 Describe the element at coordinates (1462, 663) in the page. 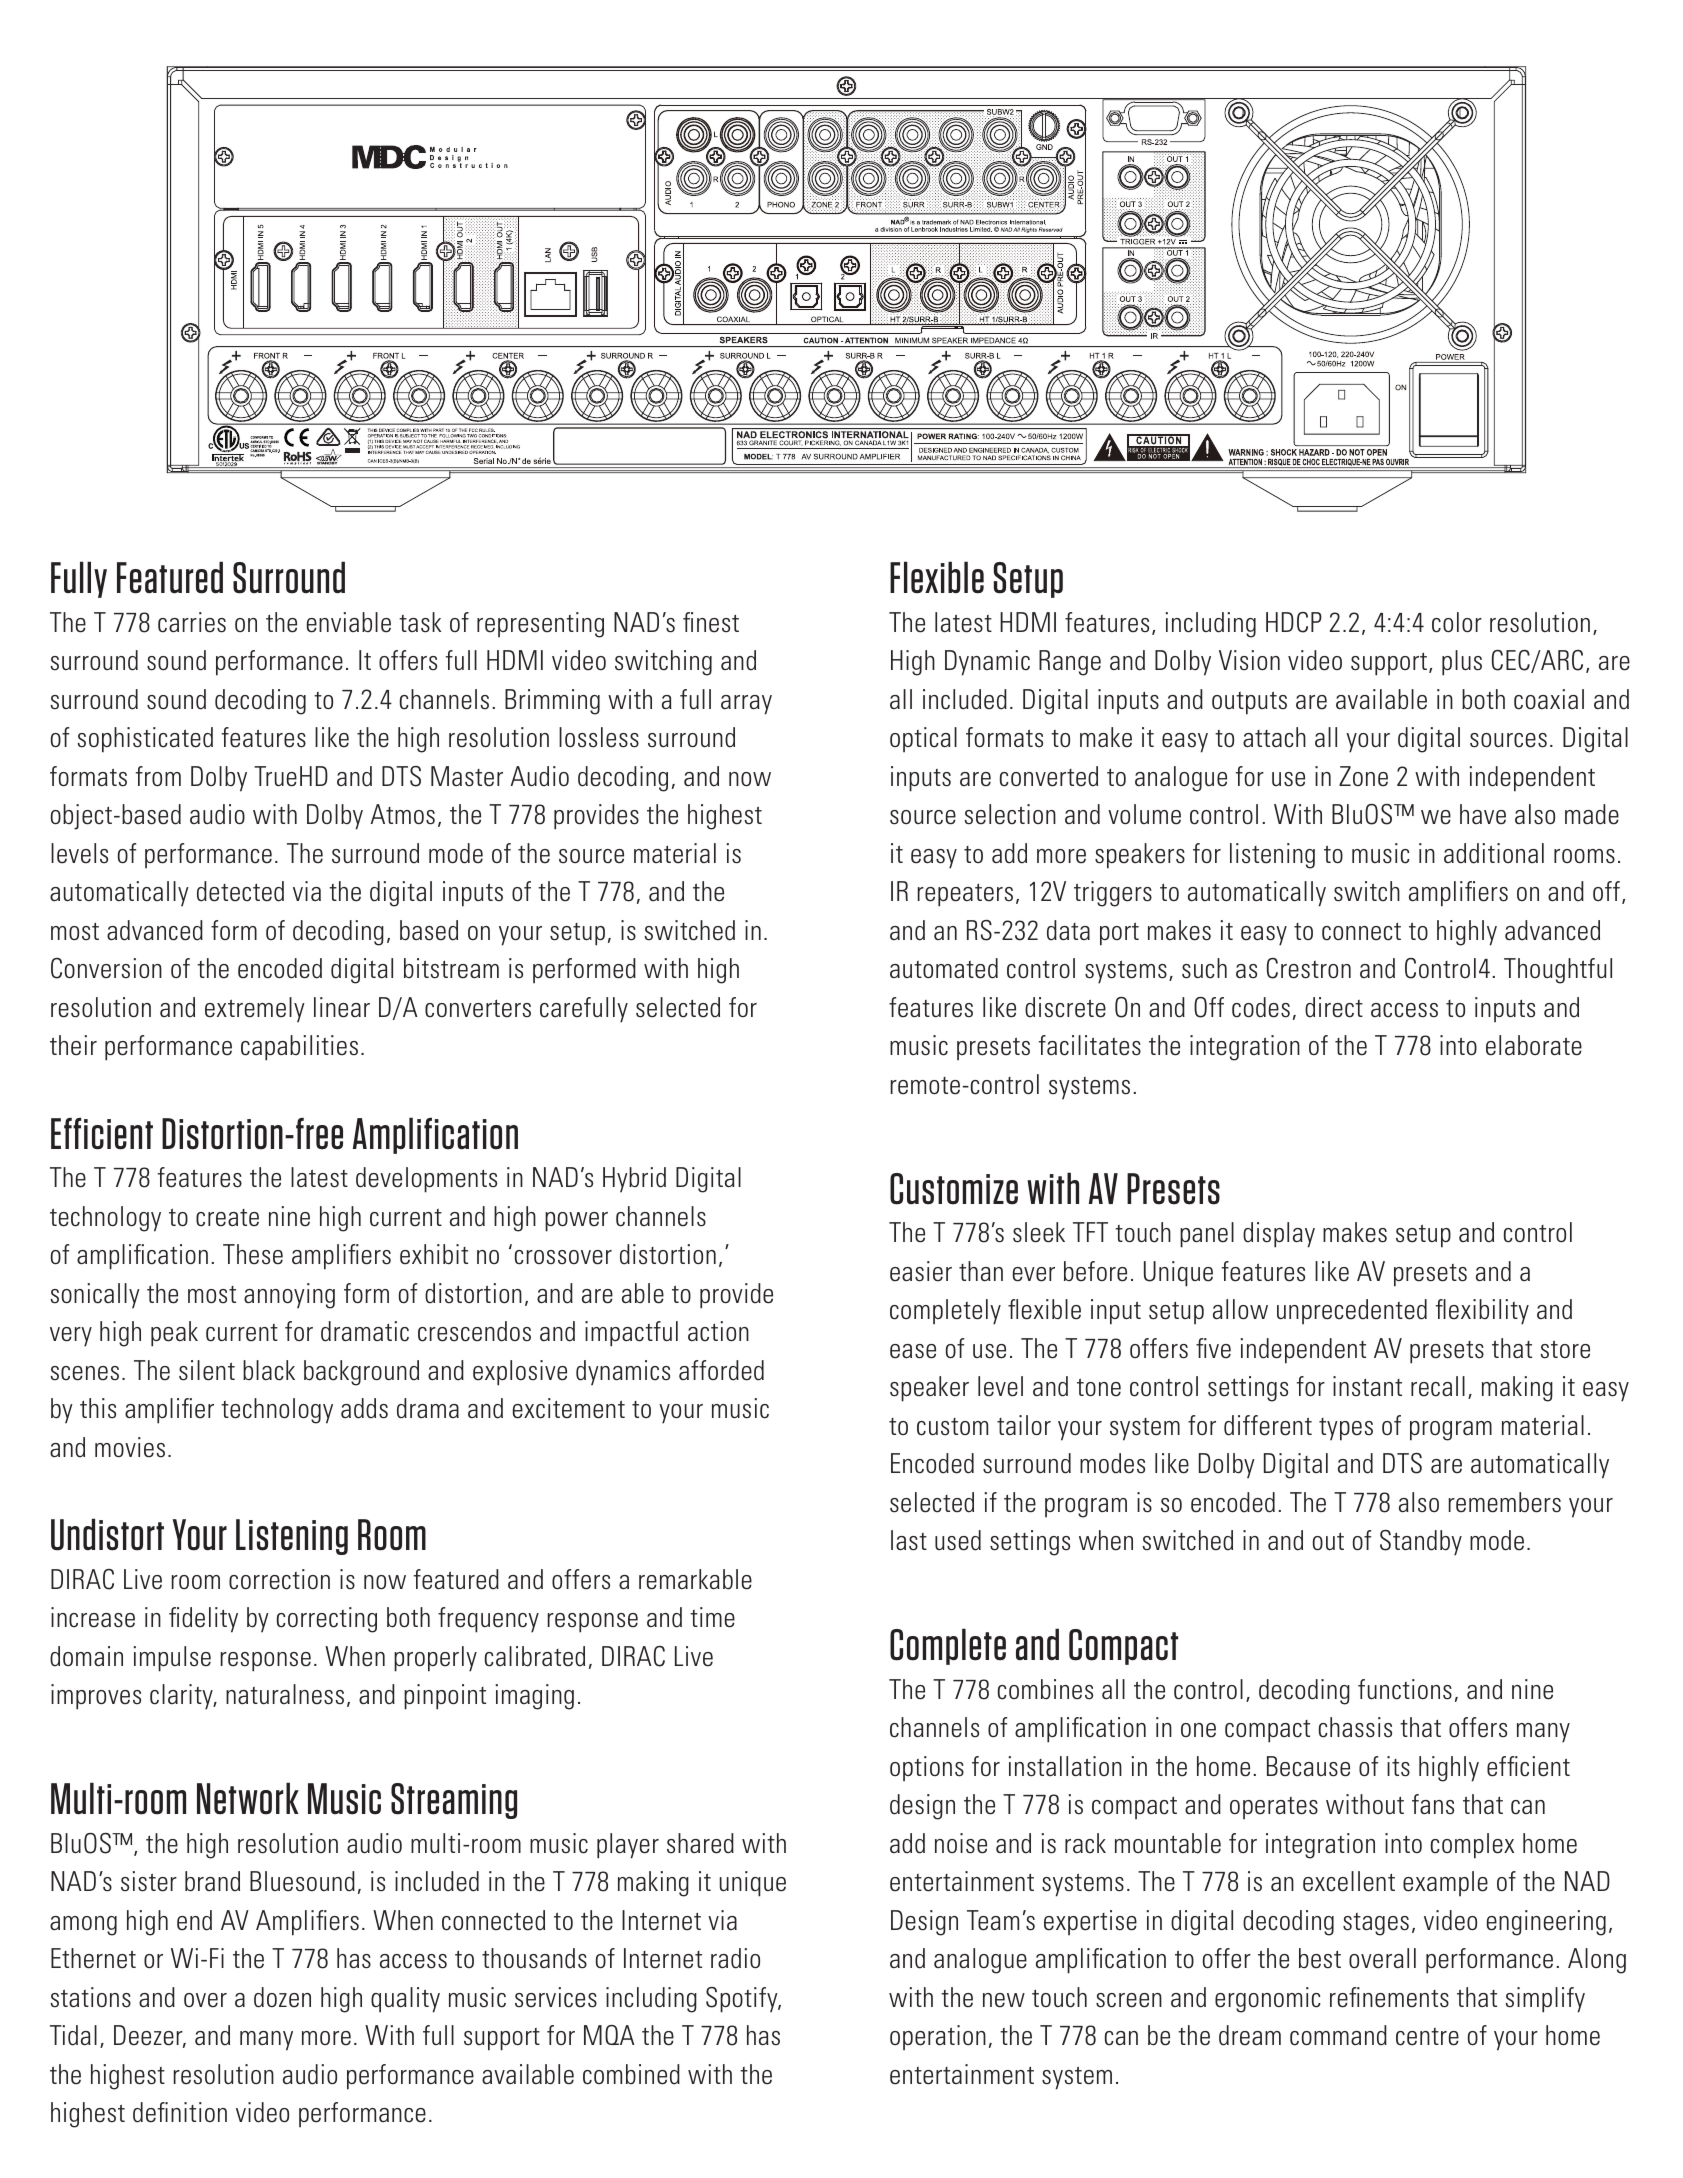

I see `plus` at that location.
